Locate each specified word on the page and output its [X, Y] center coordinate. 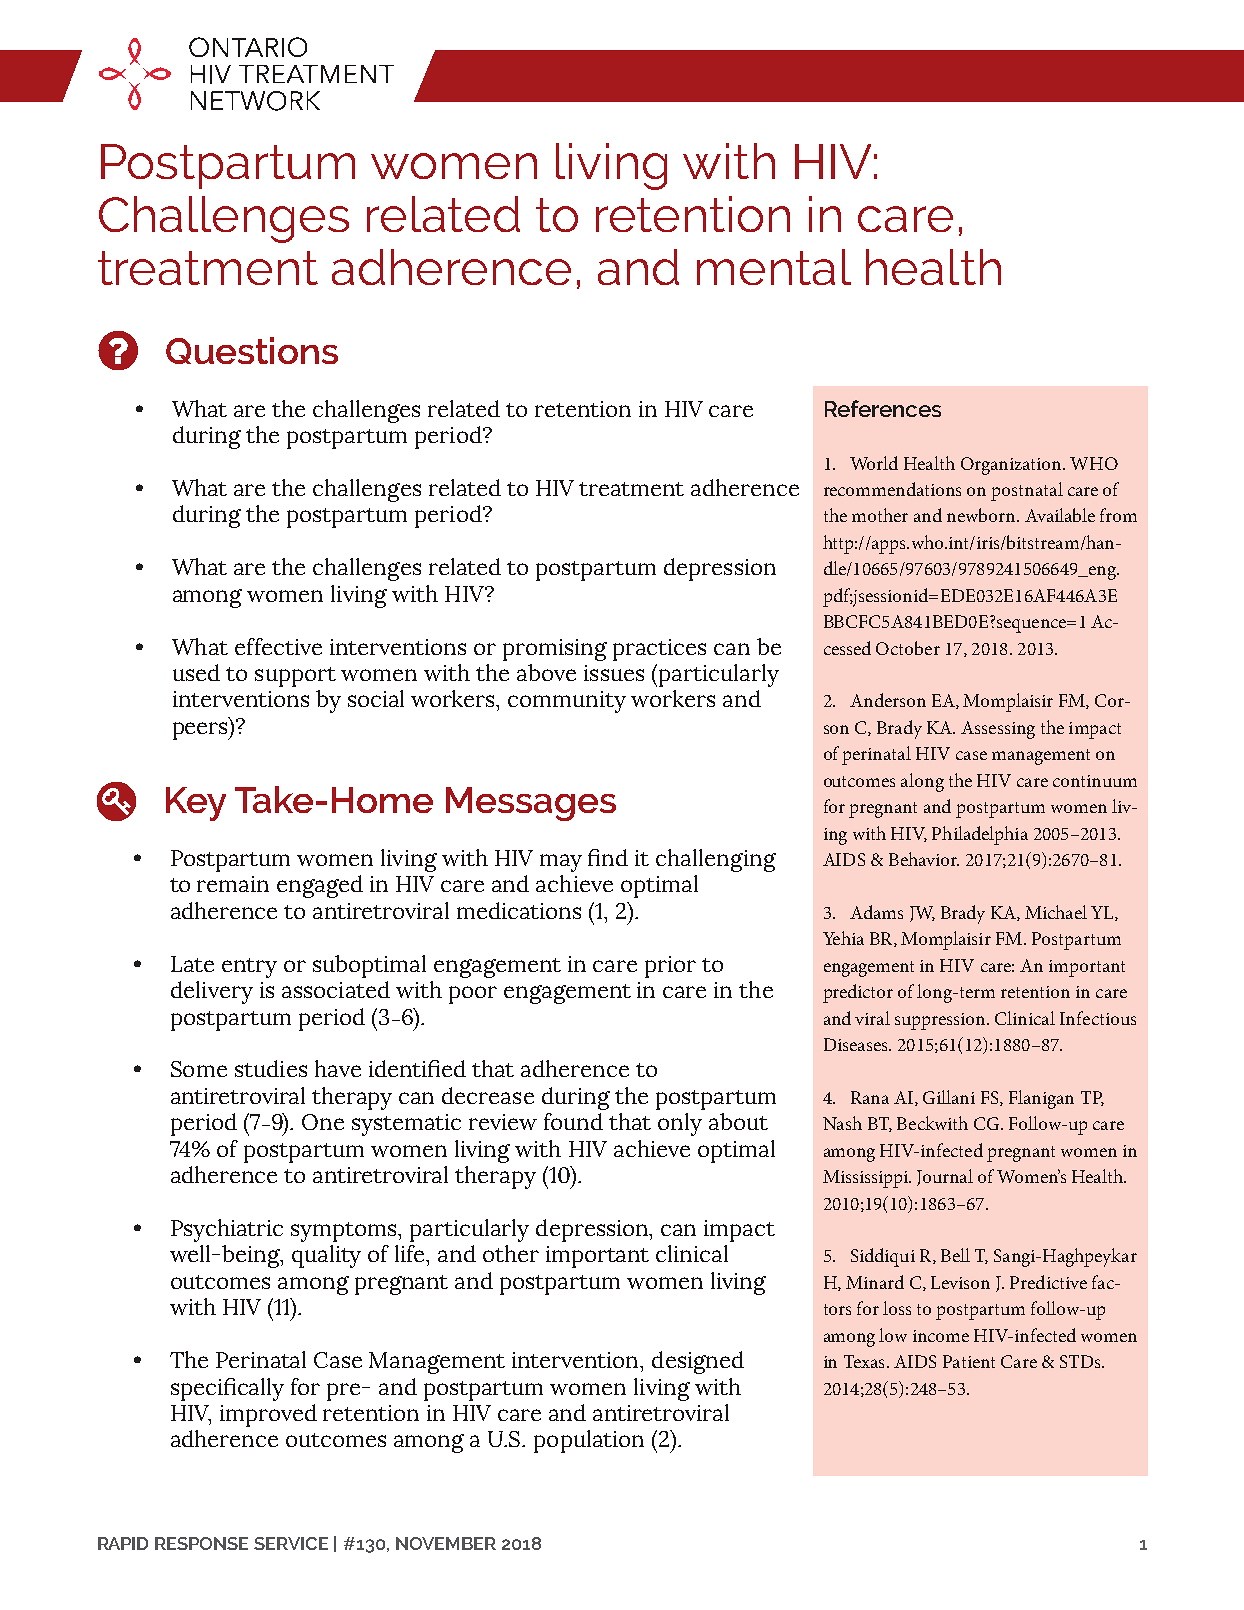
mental [774, 267]
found [573, 1121]
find [608, 857]
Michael [1056, 912]
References [883, 408]
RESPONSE [201, 1543]
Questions [252, 350]
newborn [982, 515]
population [589, 1441]
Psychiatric [227, 1230]
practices [659, 650]
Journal [945, 1177]
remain [233, 884]
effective [278, 646]
